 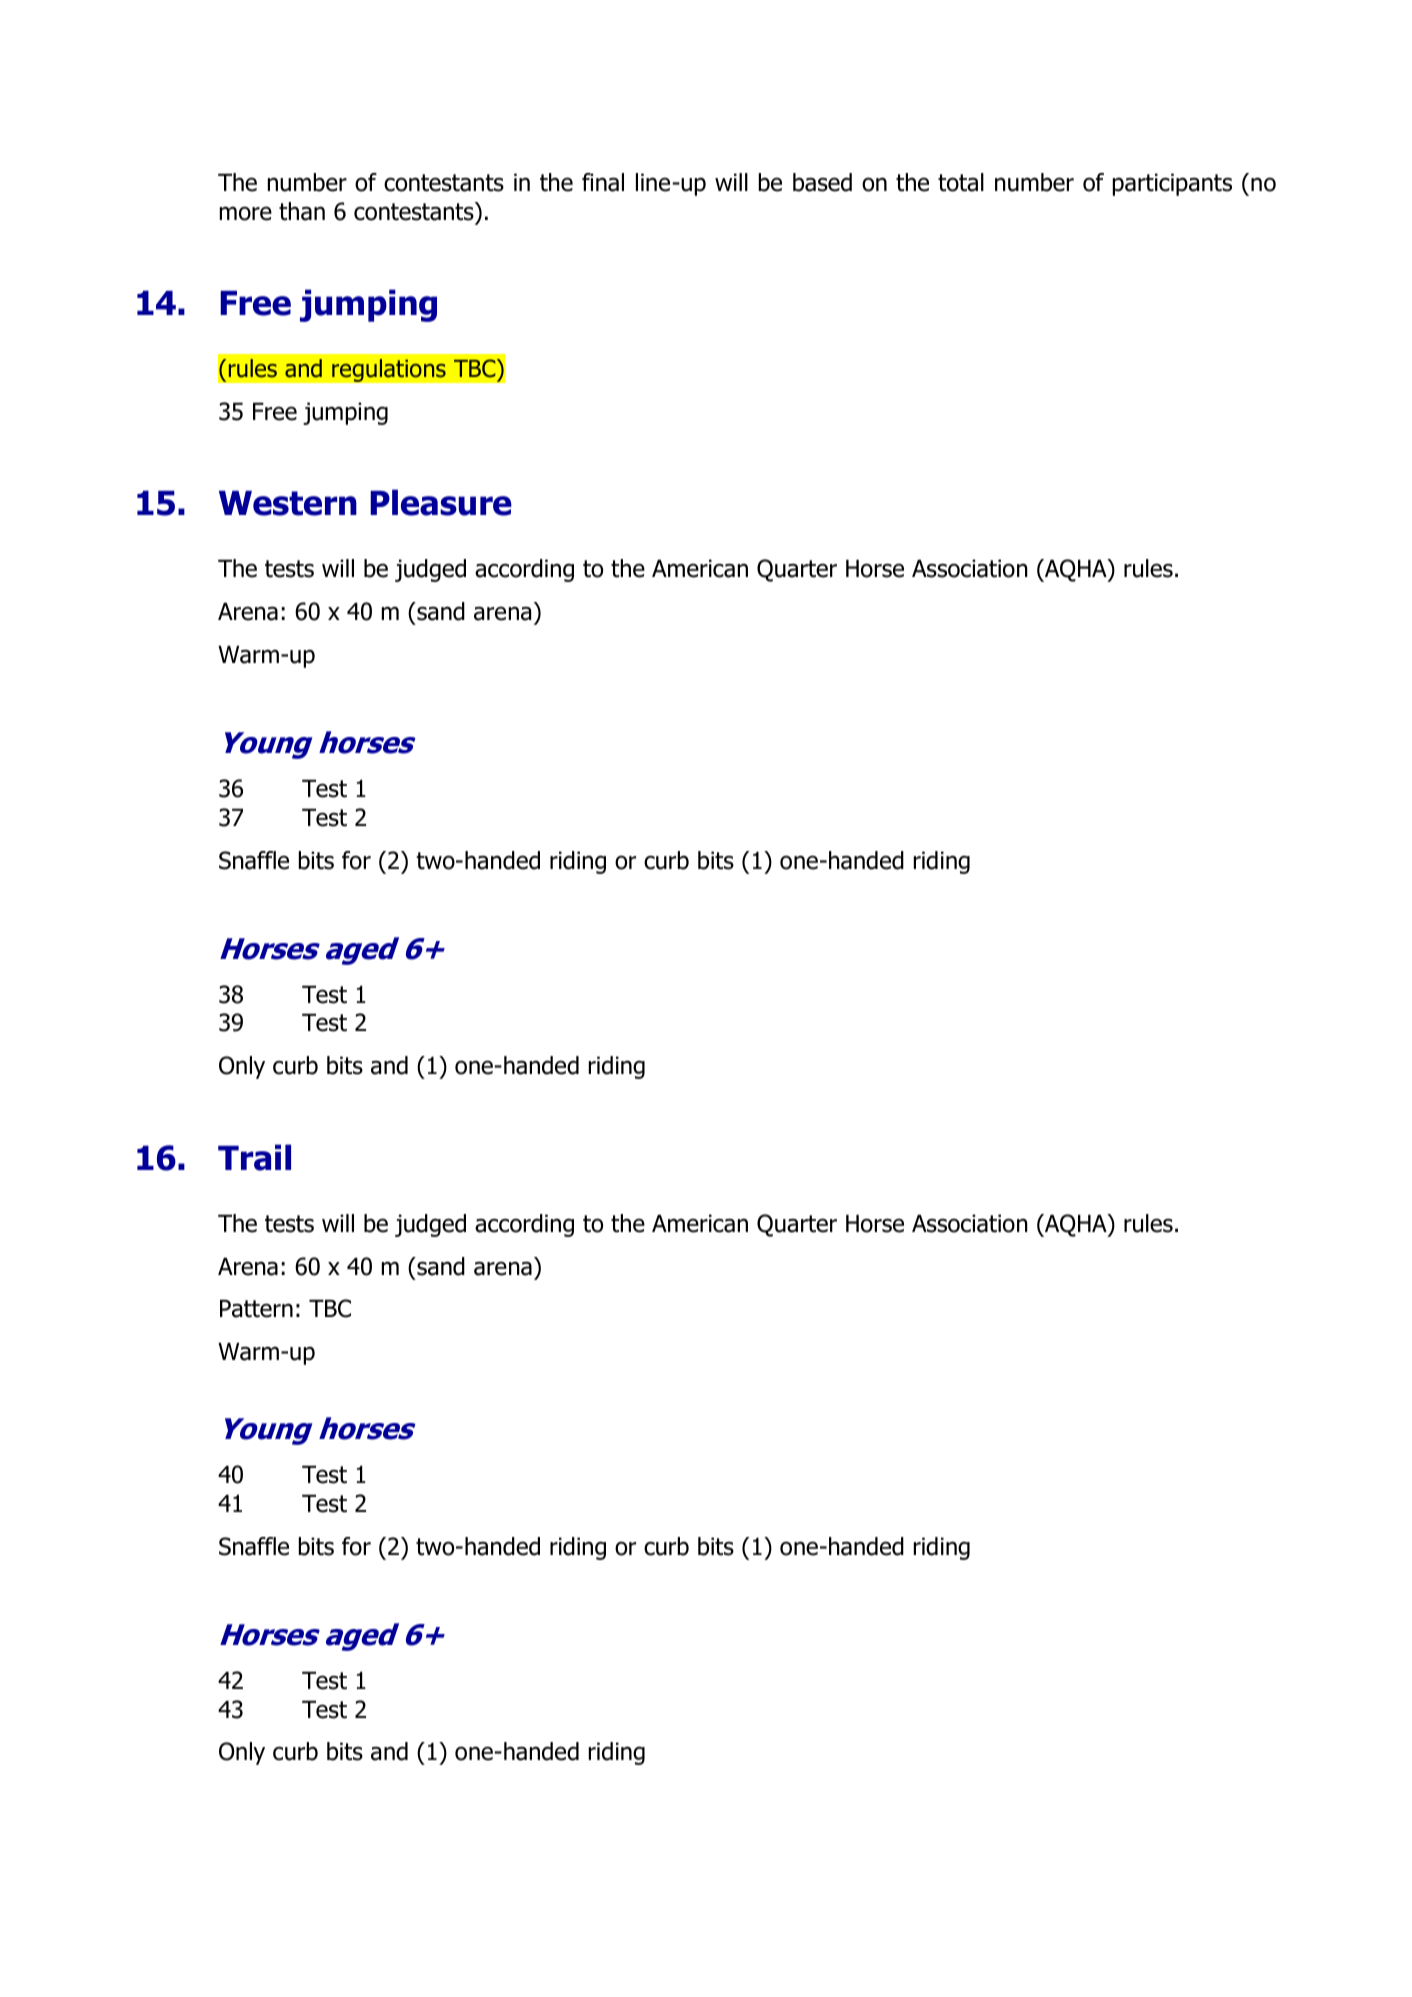 What do you see at coordinates (302, 211) in the document?
I see `than` at bounding box center [302, 211].
